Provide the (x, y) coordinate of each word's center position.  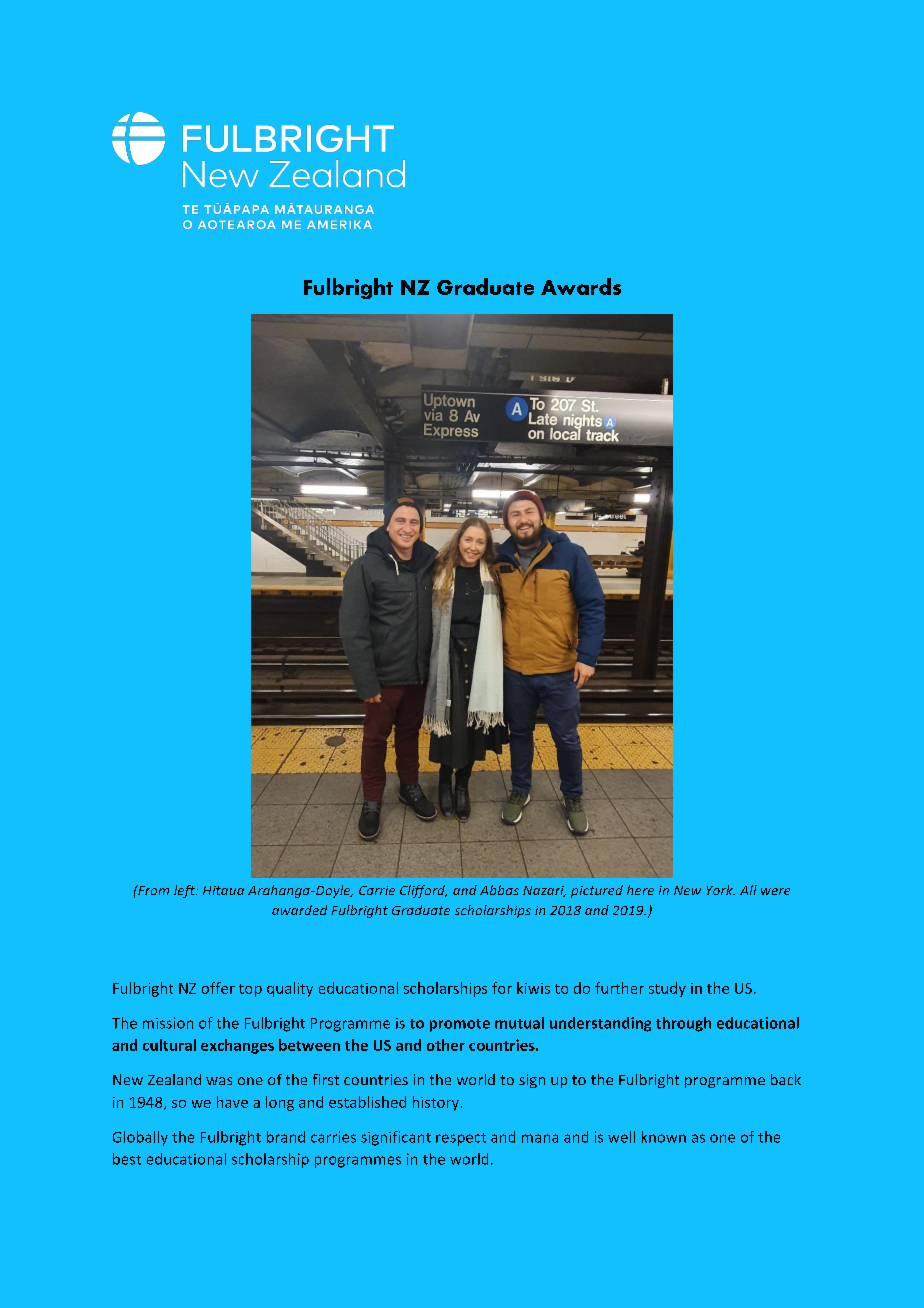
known (664, 1137)
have (232, 1102)
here (640, 890)
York (721, 890)
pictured (597, 891)
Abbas (499, 890)
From (152, 890)
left (185, 891)
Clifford (423, 891)
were (775, 891)
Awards (581, 286)
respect (461, 1139)
